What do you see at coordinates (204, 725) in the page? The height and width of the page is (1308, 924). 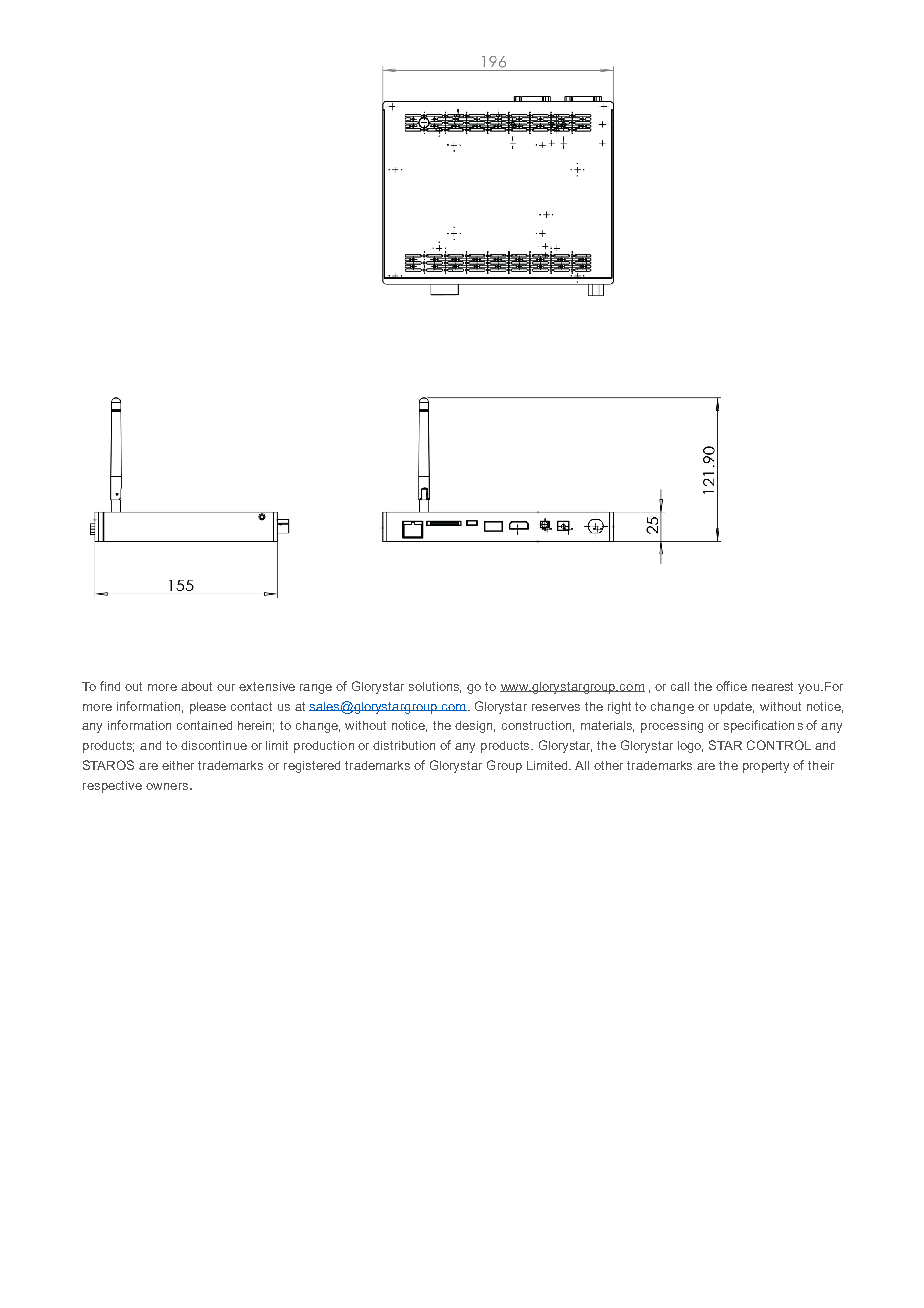 I see `contained` at bounding box center [204, 725].
